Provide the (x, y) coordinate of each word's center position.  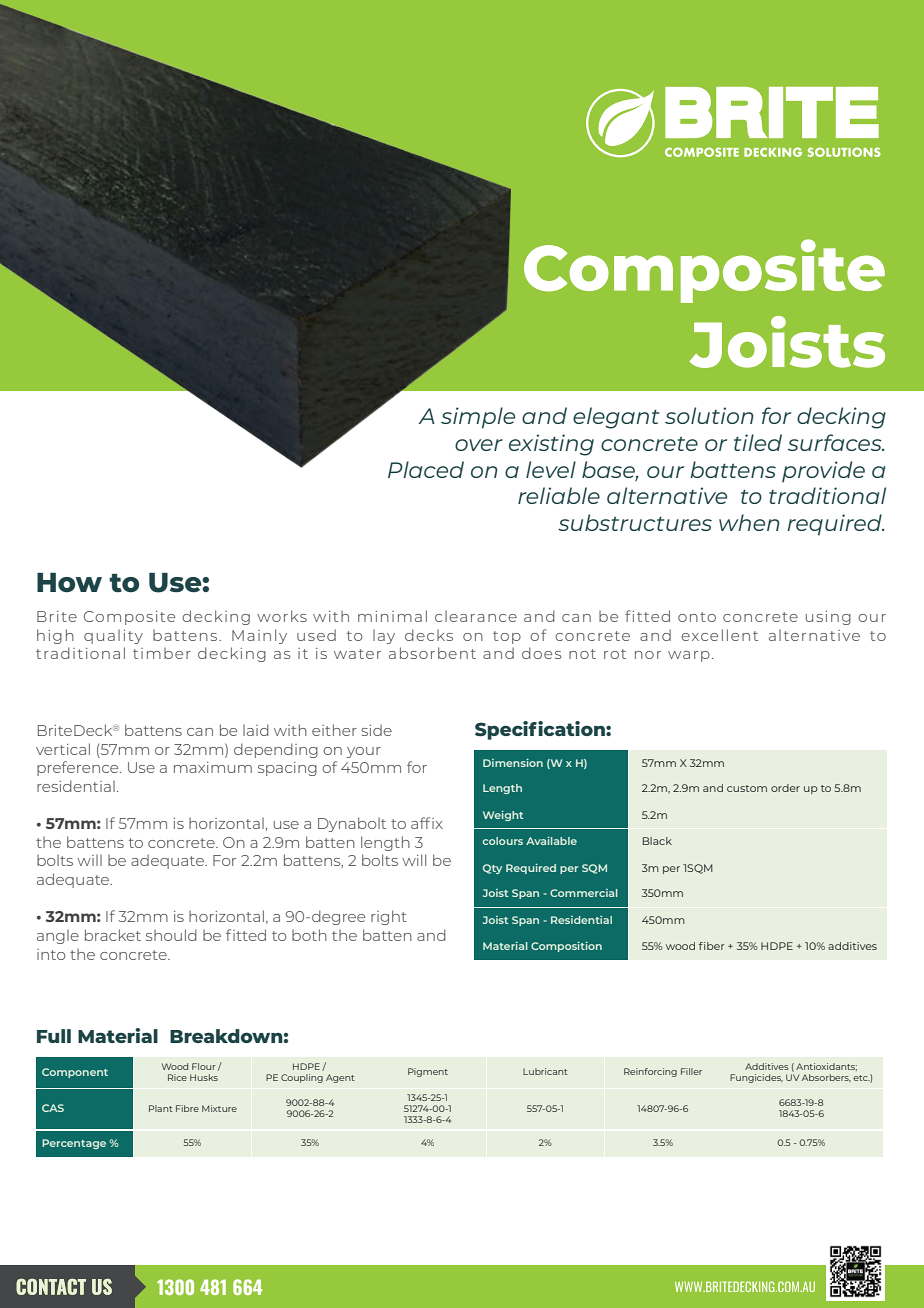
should (171, 935)
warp (689, 656)
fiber (712, 946)
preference (79, 768)
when (749, 522)
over (479, 445)
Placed (426, 469)
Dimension (513, 763)
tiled (758, 442)
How (69, 583)
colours (503, 841)
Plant (161, 1108)
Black (657, 841)
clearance (476, 616)
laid (256, 730)
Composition (566, 947)
